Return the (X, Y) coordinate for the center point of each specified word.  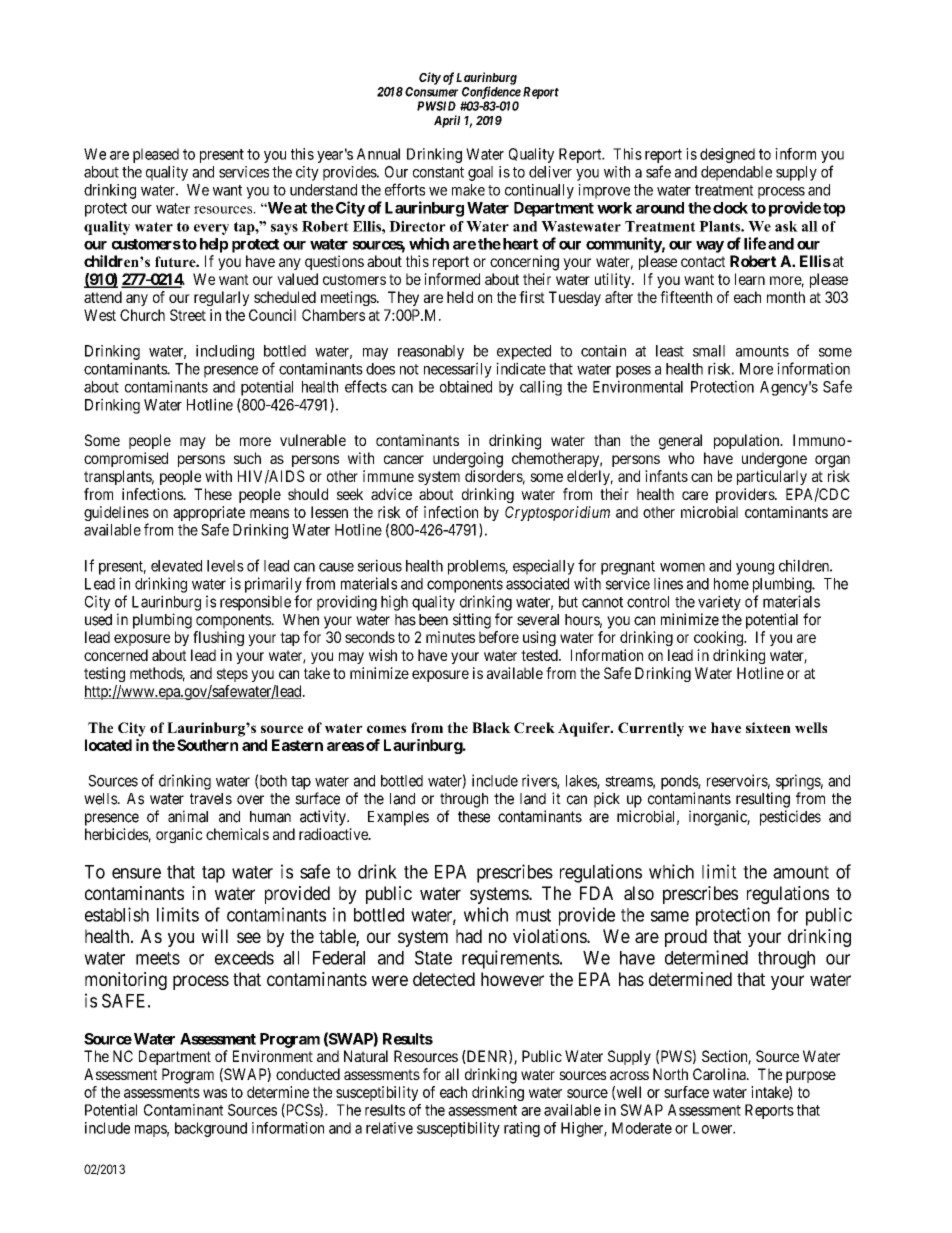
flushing (218, 638)
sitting (472, 621)
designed (727, 155)
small (709, 351)
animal (188, 816)
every (211, 229)
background (211, 1129)
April (447, 121)
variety (719, 603)
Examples (398, 818)
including (225, 352)
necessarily (458, 370)
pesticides (790, 818)
